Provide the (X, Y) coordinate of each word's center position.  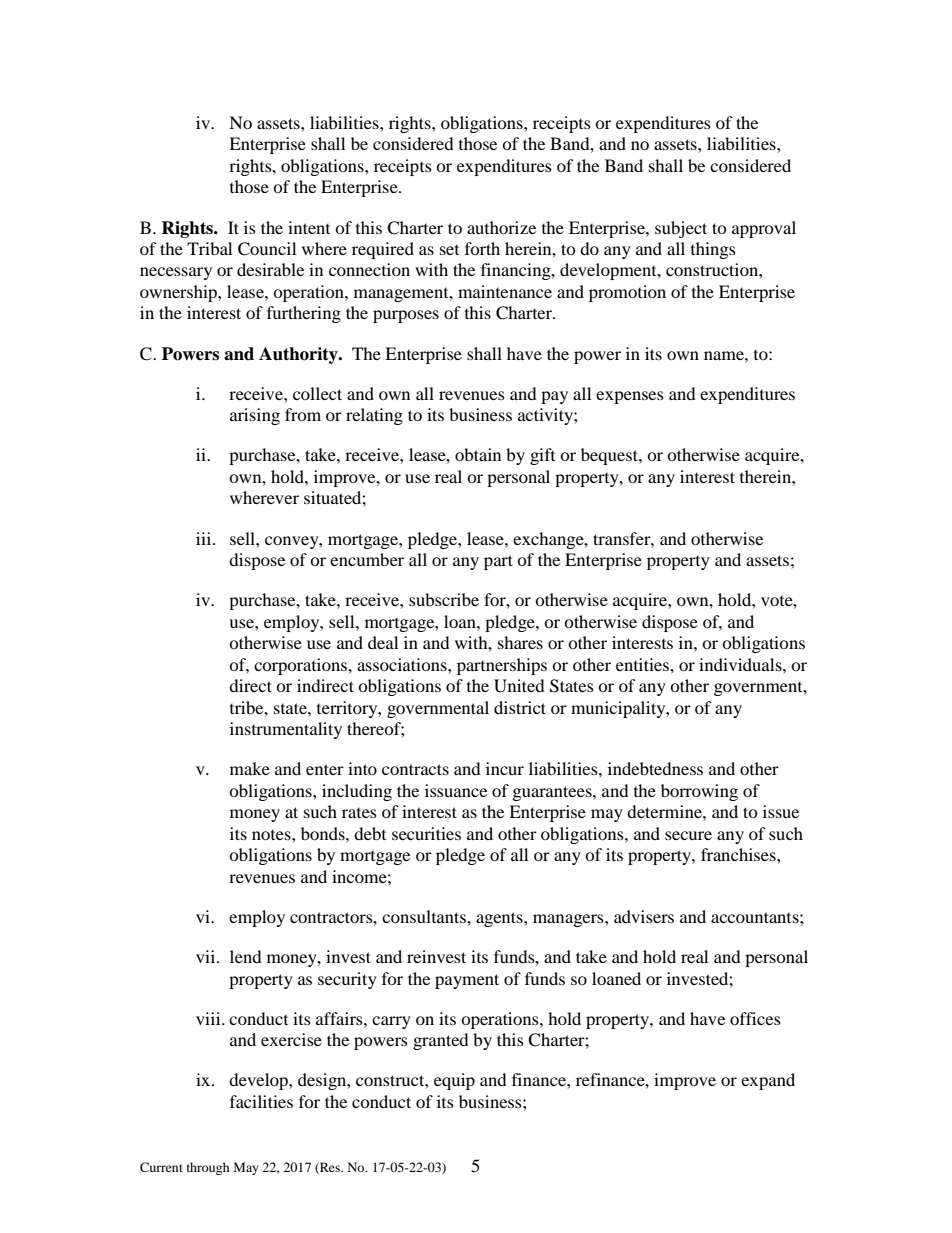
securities (426, 833)
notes (272, 835)
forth (482, 248)
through (208, 1168)
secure (688, 835)
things (713, 250)
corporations (301, 666)
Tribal (209, 248)
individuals (741, 664)
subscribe (444, 599)
